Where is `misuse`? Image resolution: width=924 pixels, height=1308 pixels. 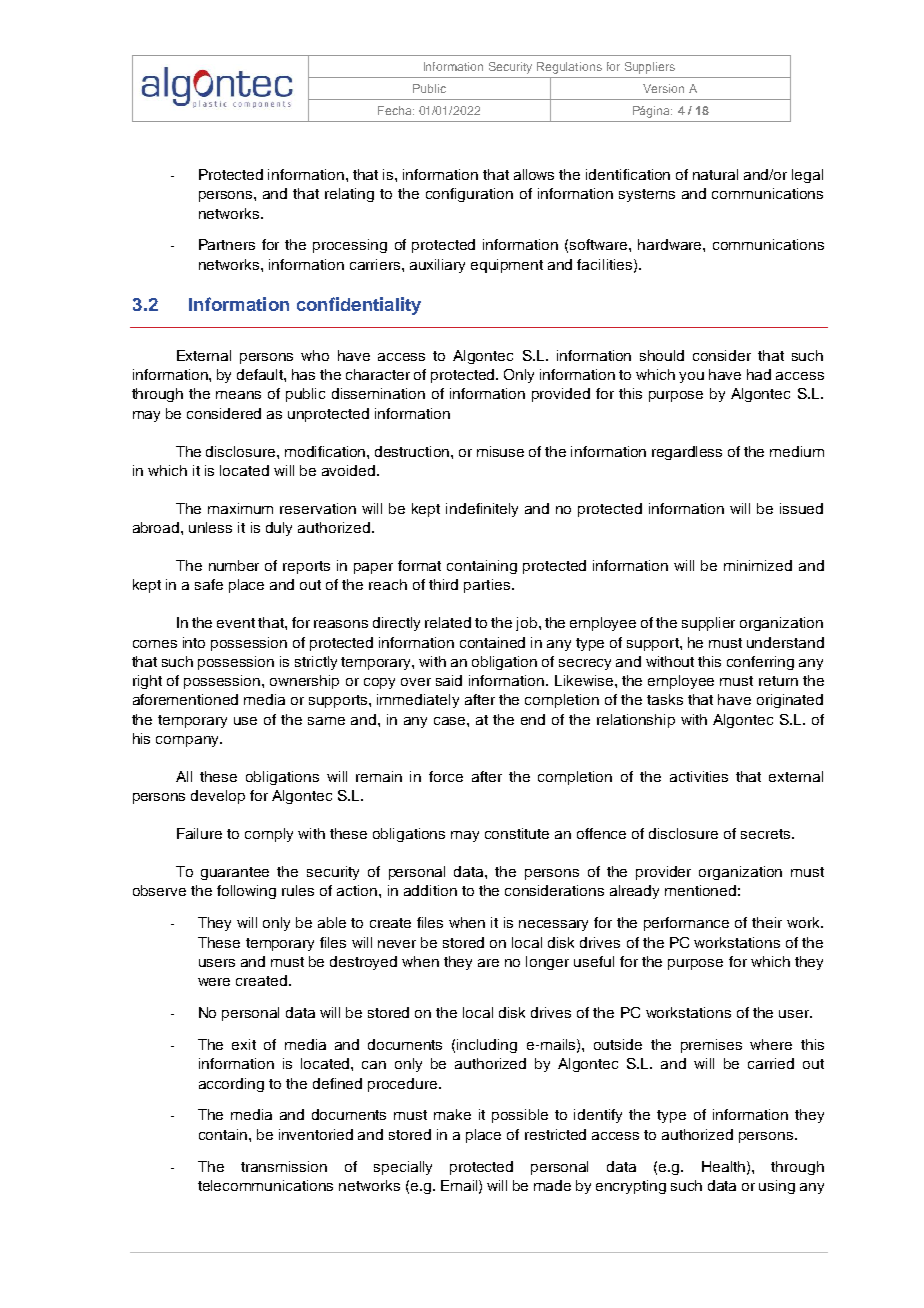 misuse is located at coordinates (500, 451).
